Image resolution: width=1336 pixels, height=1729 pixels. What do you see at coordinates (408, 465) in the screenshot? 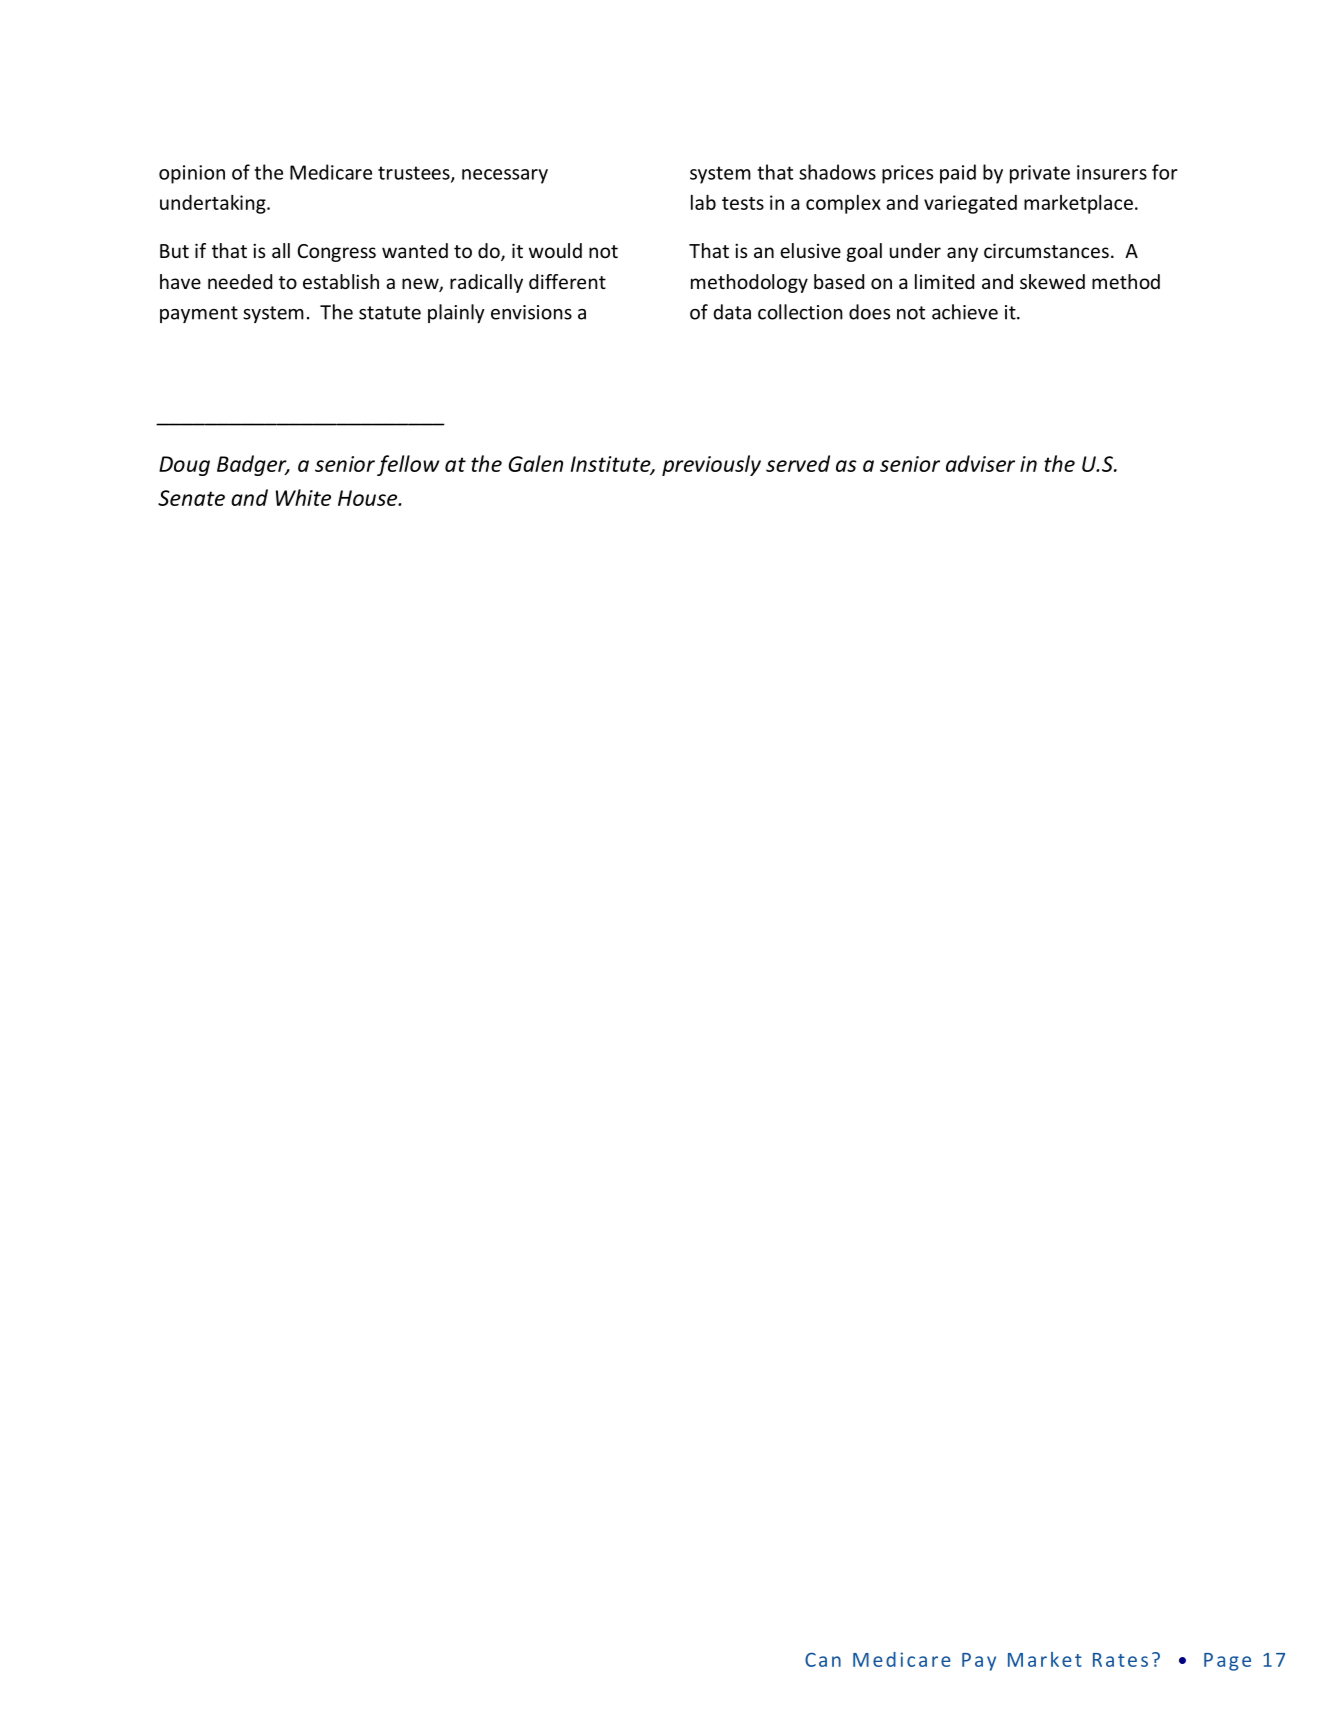
I see `fellow` at bounding box center [408, 465].
